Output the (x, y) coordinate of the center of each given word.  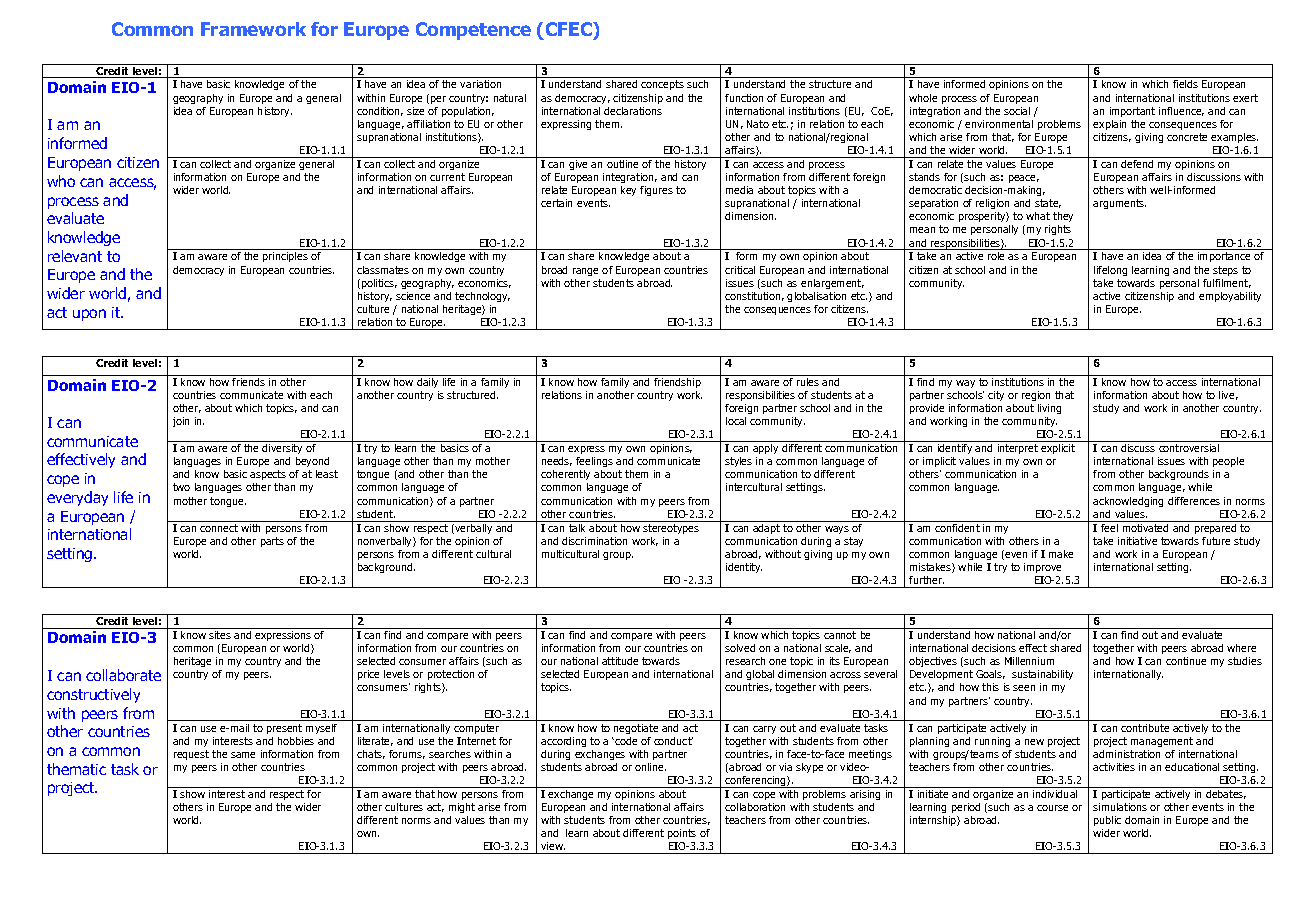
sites (220, 635)
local (736, 421)
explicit (1058, 449)
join (181, 422)
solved (740, 648)
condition (380, 111)
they (1063, 219)
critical (740, 270)
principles (285, 257)
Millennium (1029, 661)
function (744, 98)
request (191, 755)
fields (1185, 84)
